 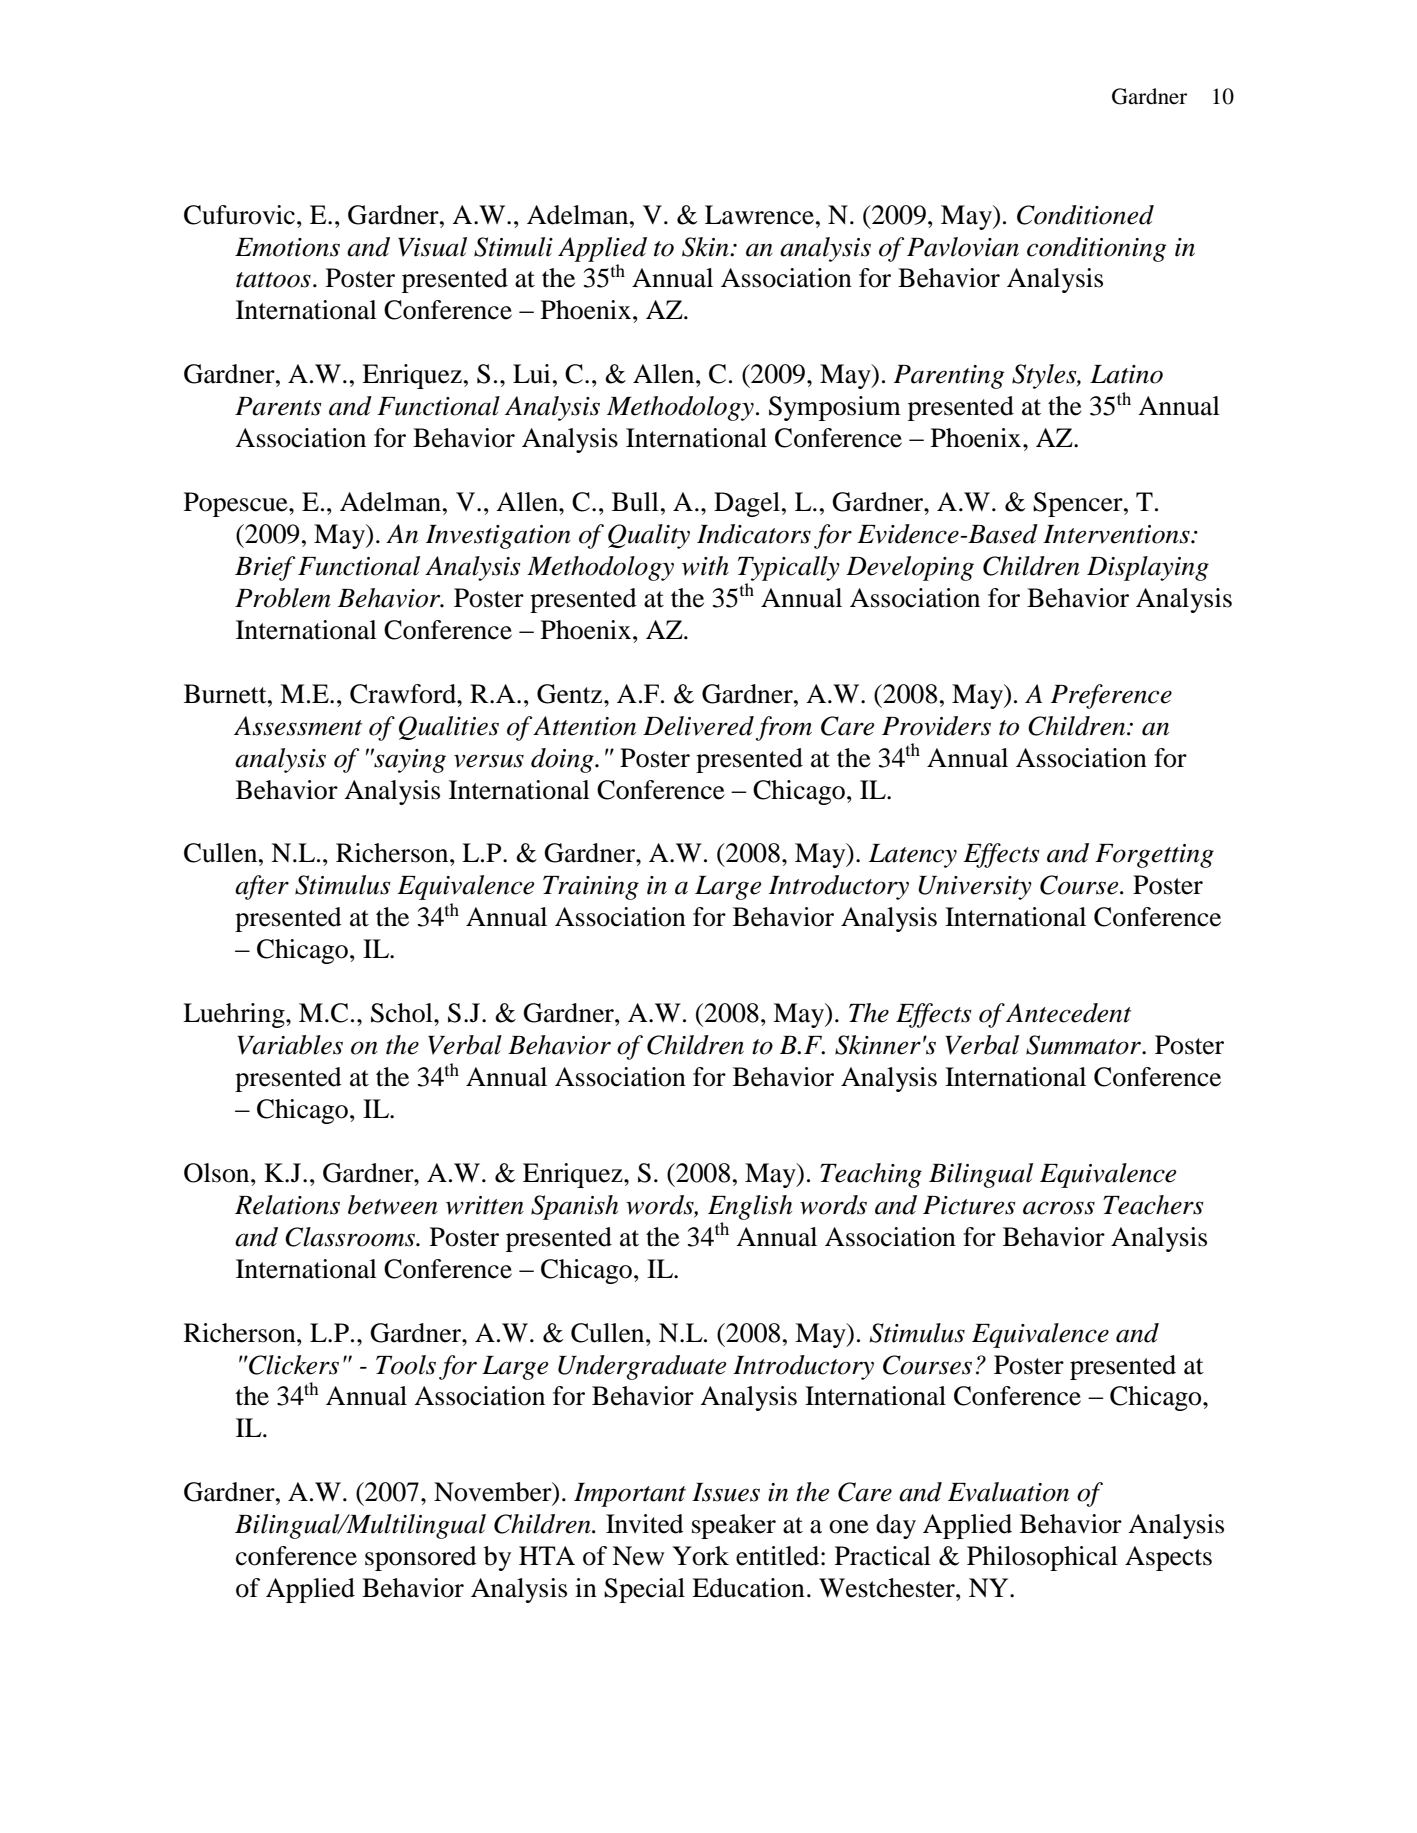 What do you see at coordinates (975, 888) in the screenshot?
I see `University` at bounding box center [975, 888].
